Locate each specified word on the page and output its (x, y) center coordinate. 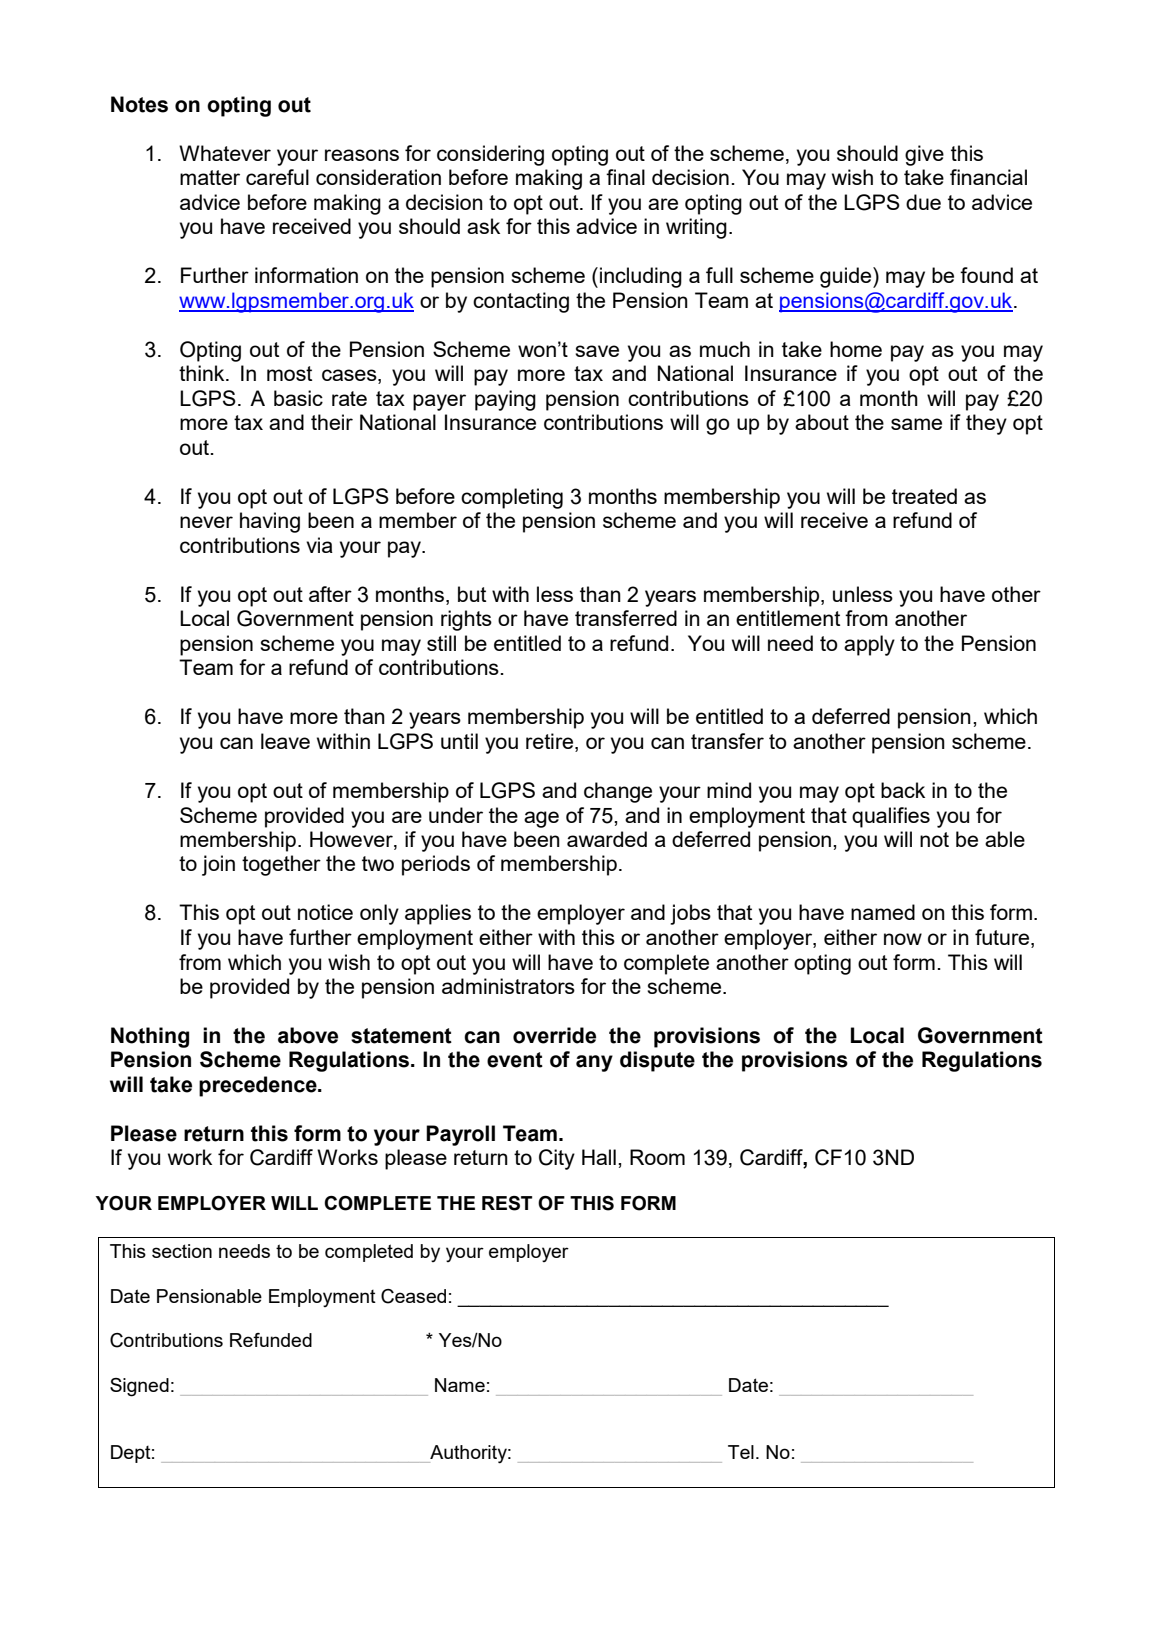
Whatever (225, 153)
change (618, 792)
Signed (139, 1387)
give (924, 155)
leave (285, 741)
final (625, 177)
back (903, 790)
